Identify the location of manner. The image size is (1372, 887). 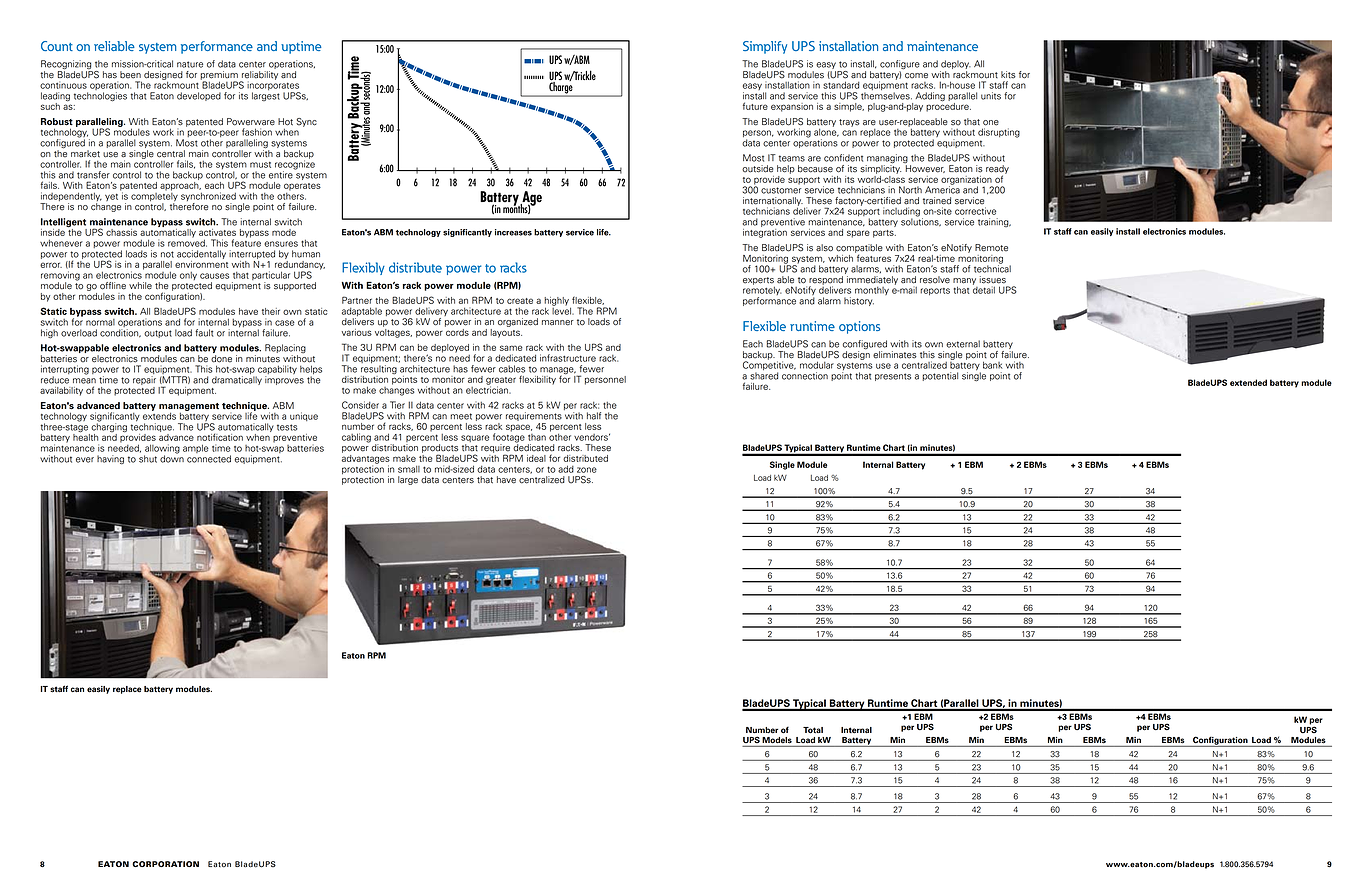
(558, 323).
